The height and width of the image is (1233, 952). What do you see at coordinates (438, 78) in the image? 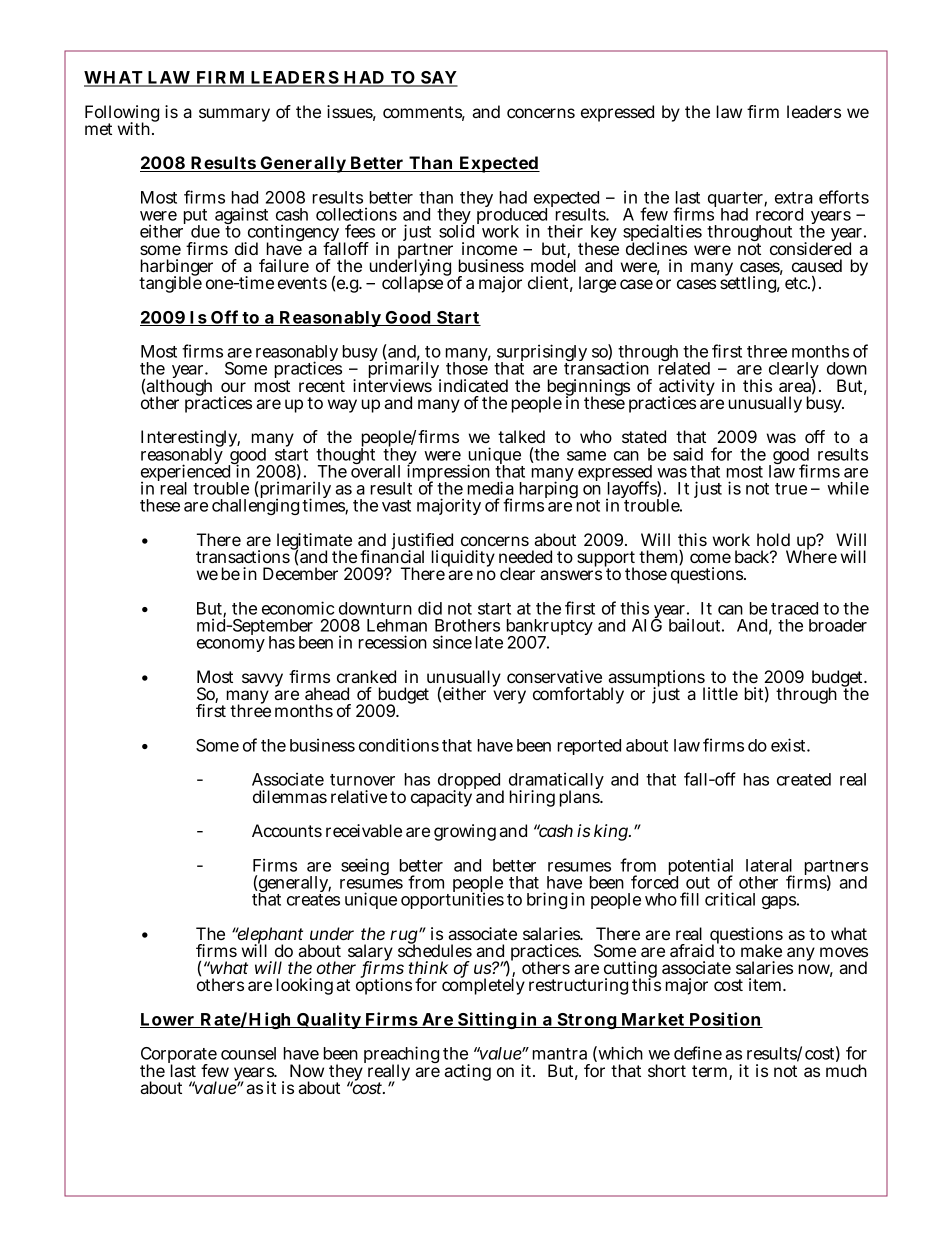
I see `SAY` at bounding box center [438, 78].
